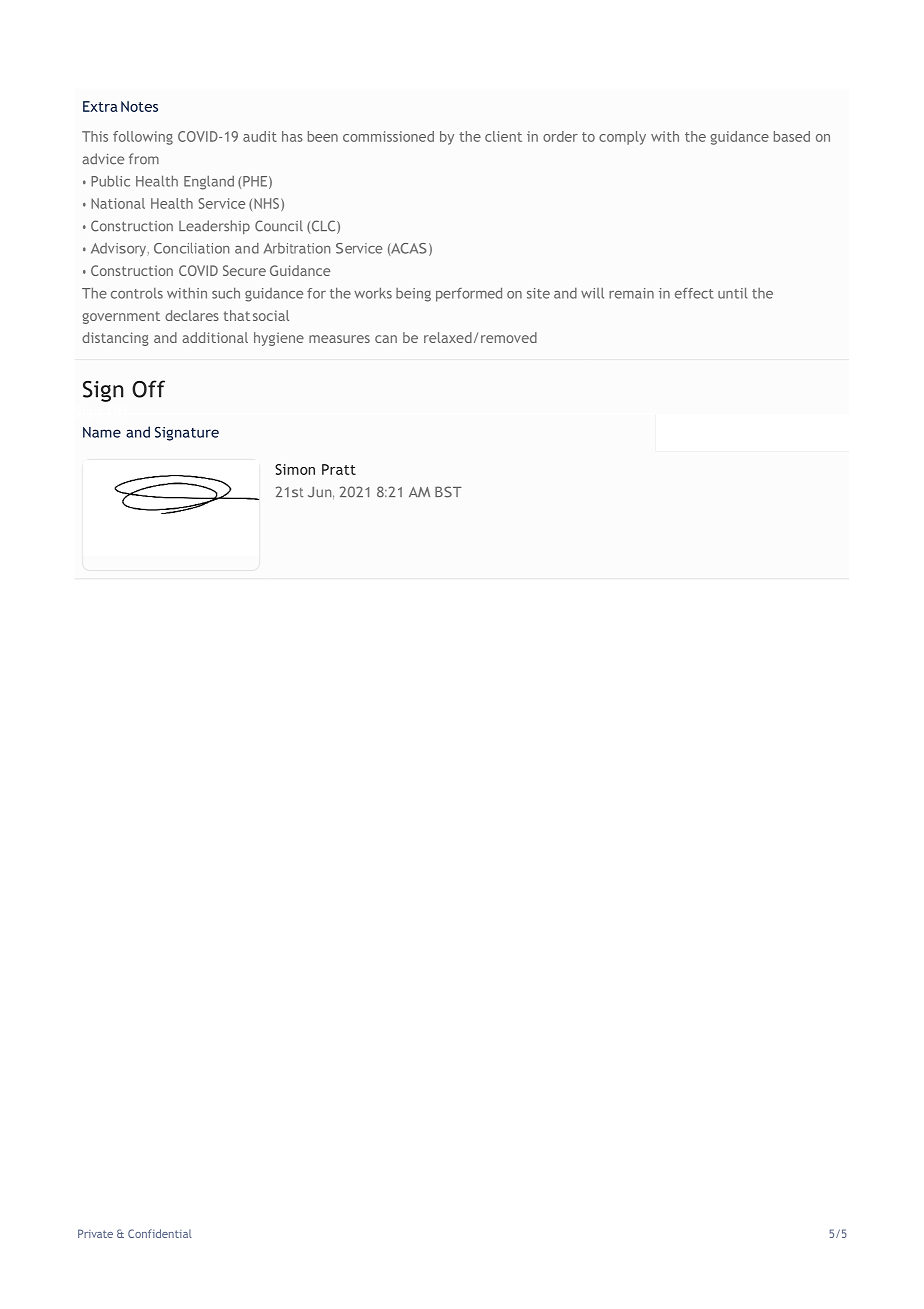  Describe the element at coordinates (631, 293) in the page. I see `remain` at that location.
